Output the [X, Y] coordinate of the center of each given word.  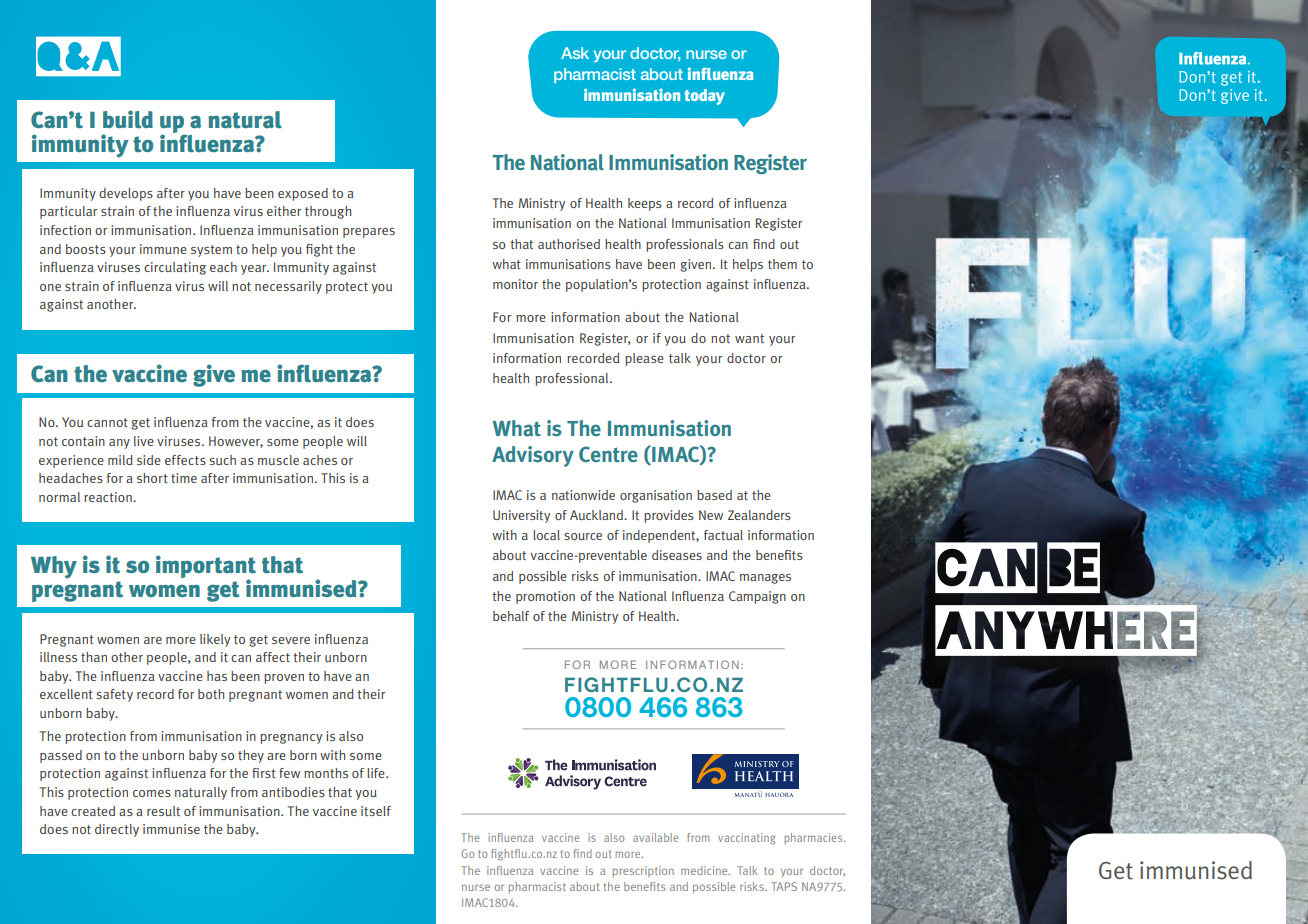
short [152, 478]
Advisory [533, 456]
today [704, 97]
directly [117, 830]
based [714, 495]
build [128, 119]
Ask [575, 53]
